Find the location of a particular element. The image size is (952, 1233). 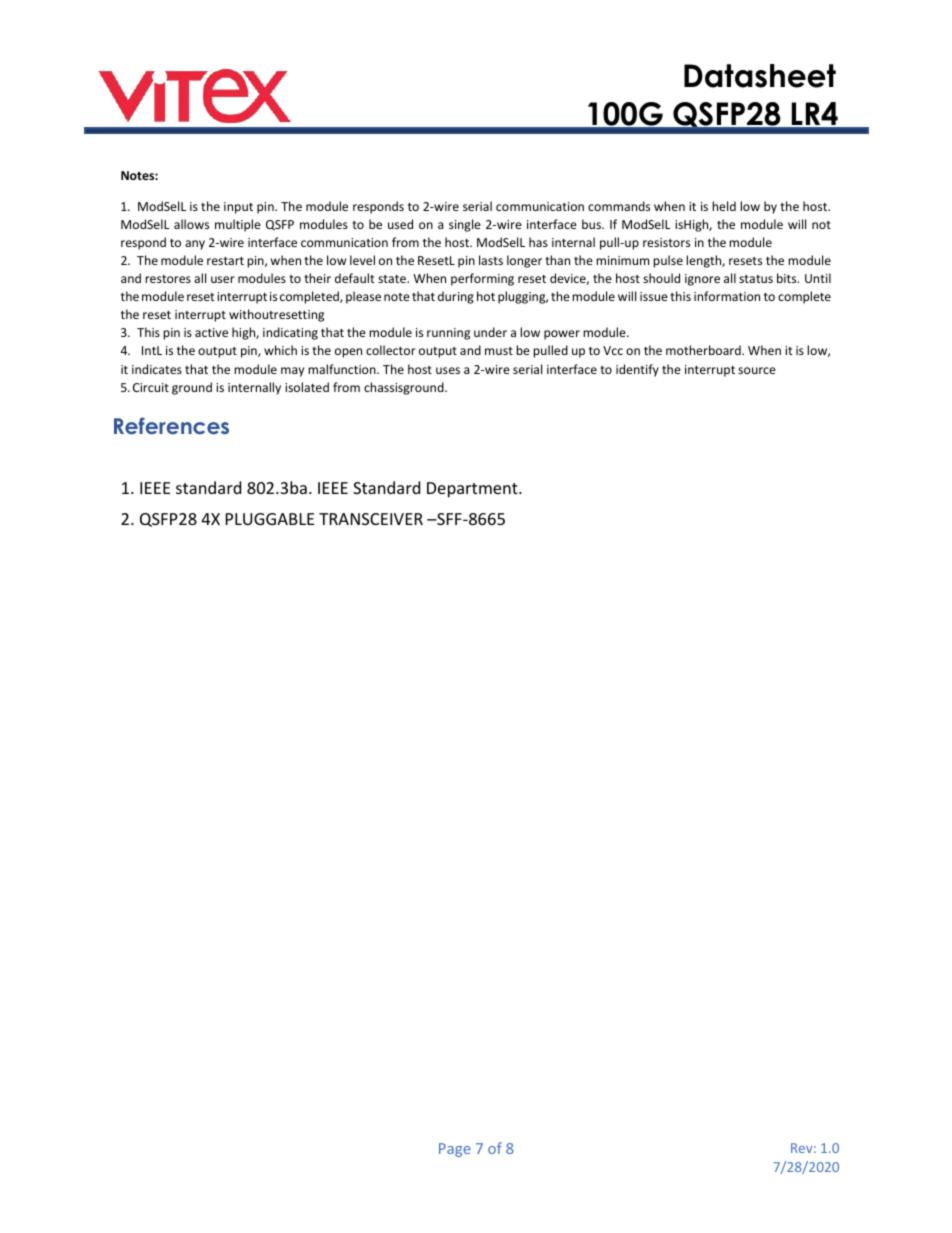

Department is located at coordinates (473, 490).
